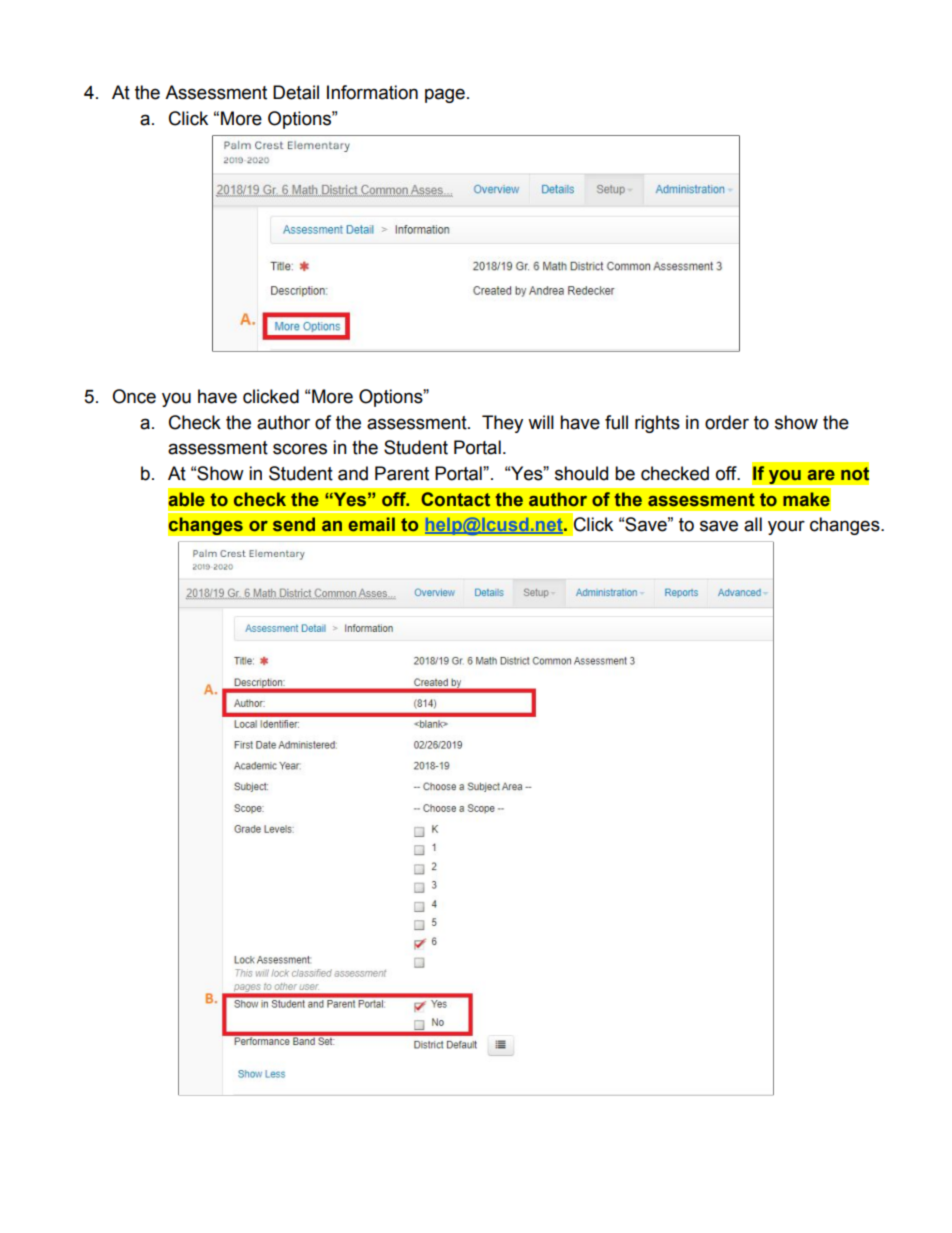  Describe the element at coordinates (657, 424) in the page. I see `rights` at that location.
